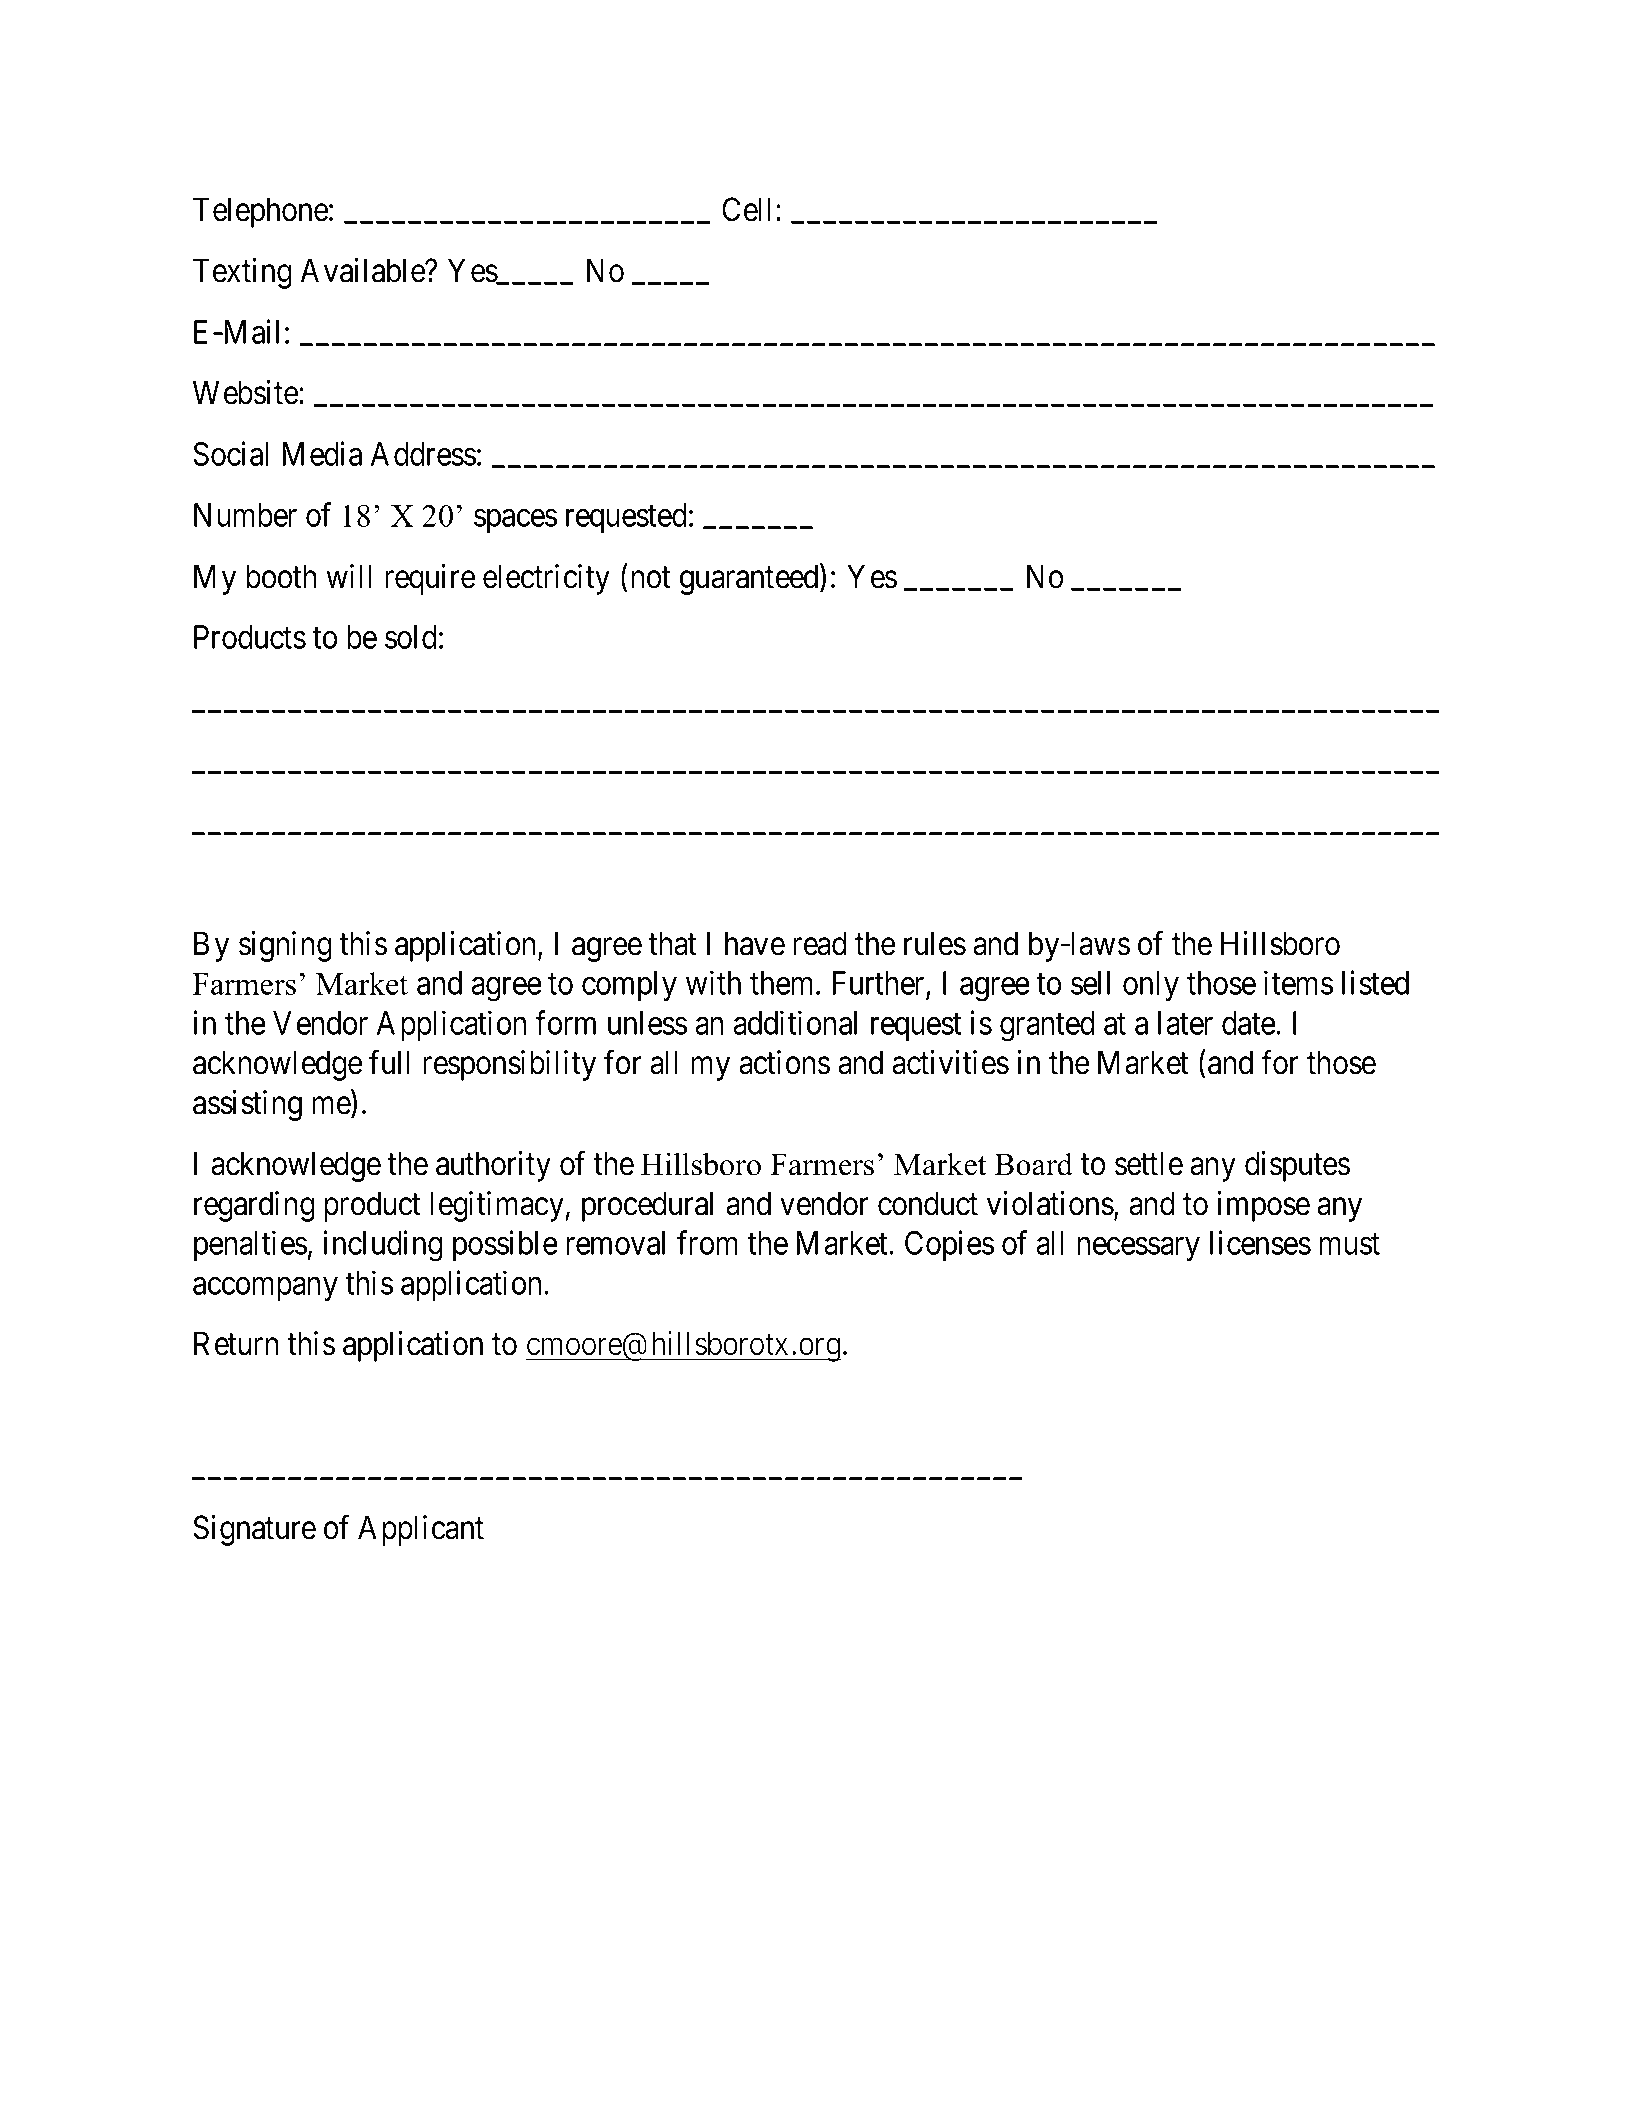 The height and width of the screenshot is (2115, 1635). I want to click on necessary, so click(1138, 1249).
